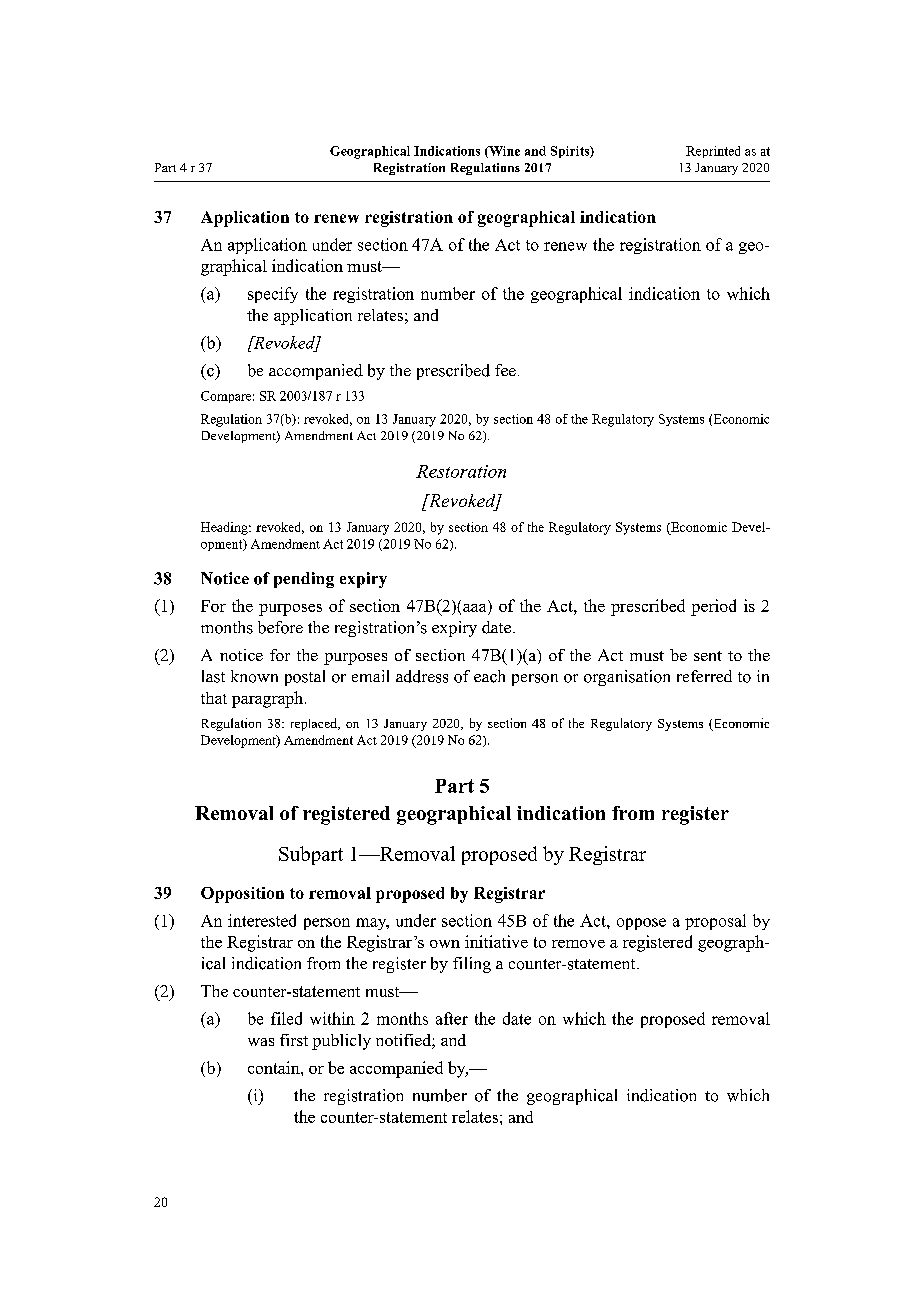  What do you see at coordinates (269, 699) in the screenshot?
I see `paragraph` at bounding box center [269, 699].
